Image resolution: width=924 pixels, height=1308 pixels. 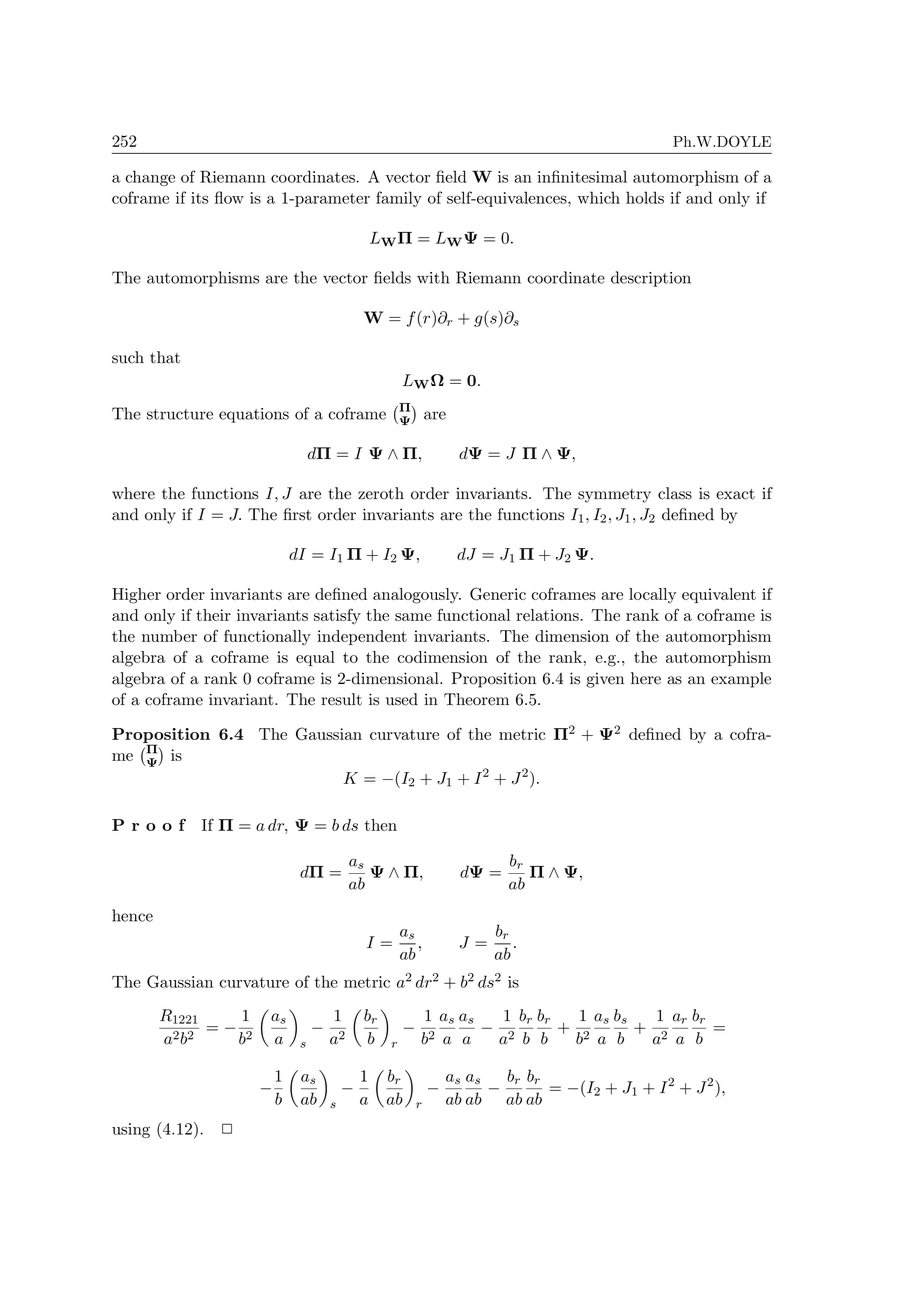 What do you see at coordinates (381, 825) in the page?
I see `then` at bounding box center [381, 825].
